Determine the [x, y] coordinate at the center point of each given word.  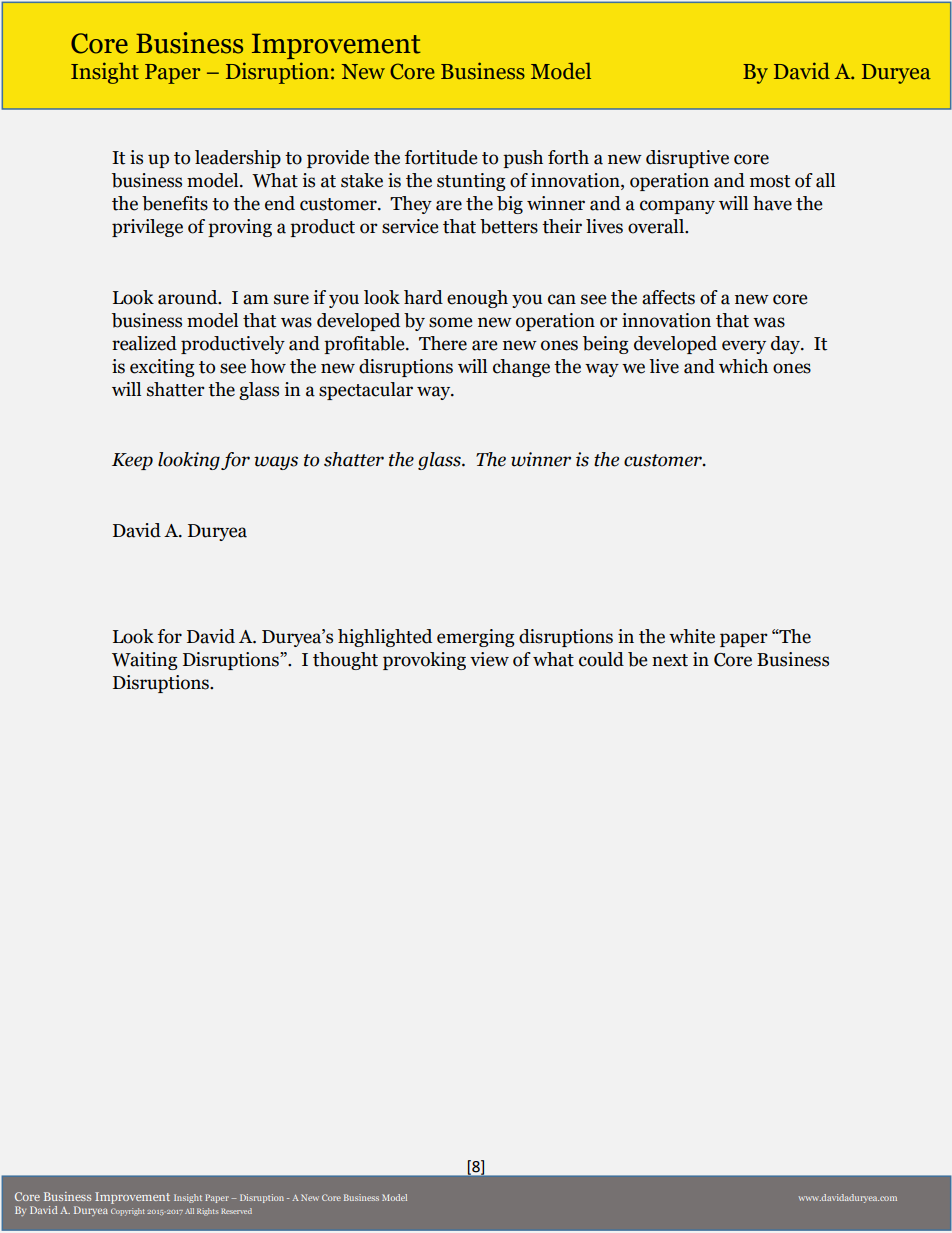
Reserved [236, 1211]
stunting [471, 182]
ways [276, 463]
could [601, 659]
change [521, 368]
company [677, 207]
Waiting [145, 661]
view [489, 659]
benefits [175, 203]
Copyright [128, 1212]
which [743, 366]
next [670, 660]
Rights [207, 1212]
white [692, 636]
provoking [424, 661]
